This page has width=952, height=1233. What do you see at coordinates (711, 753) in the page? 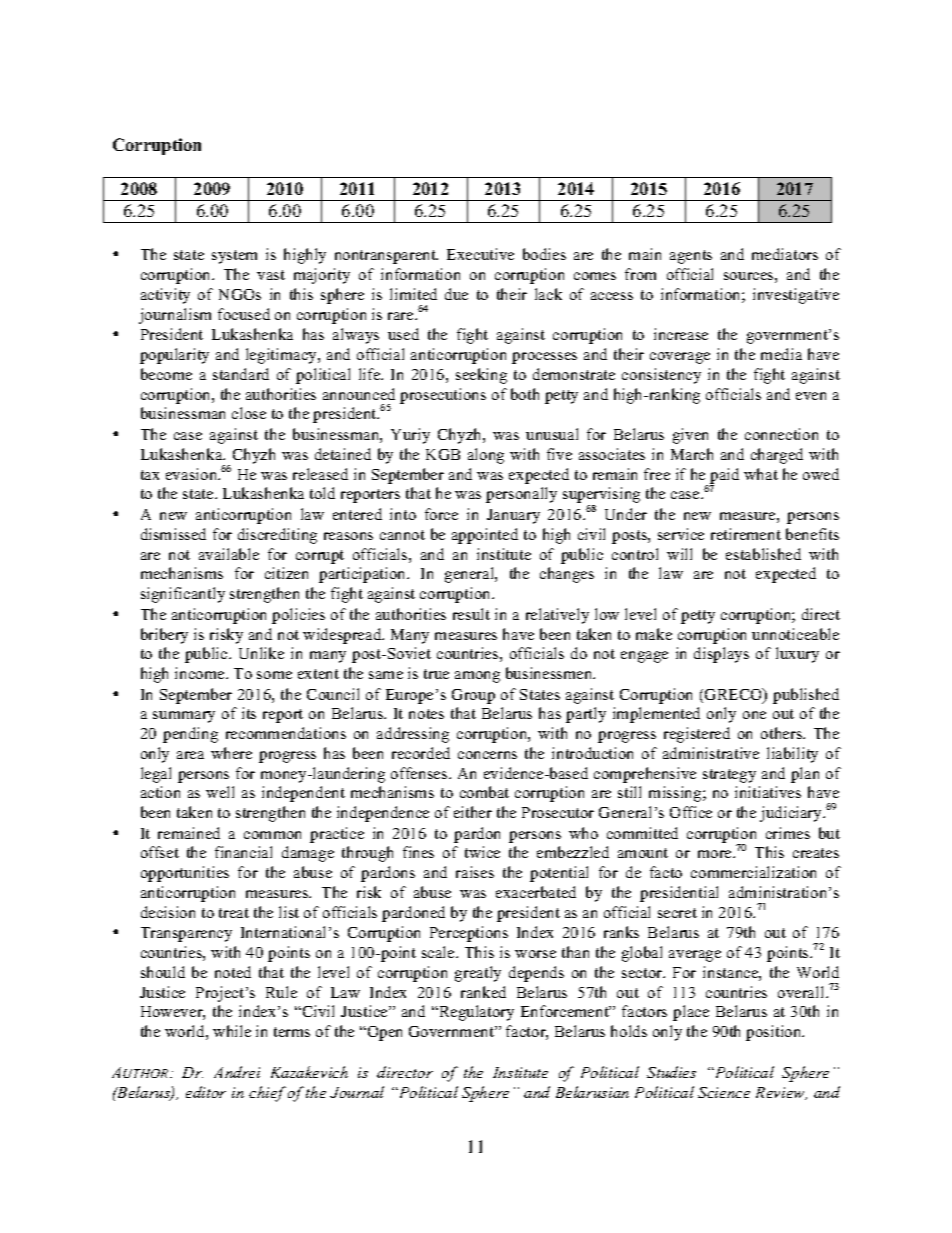
I see `administrative` at bounding box center [711, 753].
